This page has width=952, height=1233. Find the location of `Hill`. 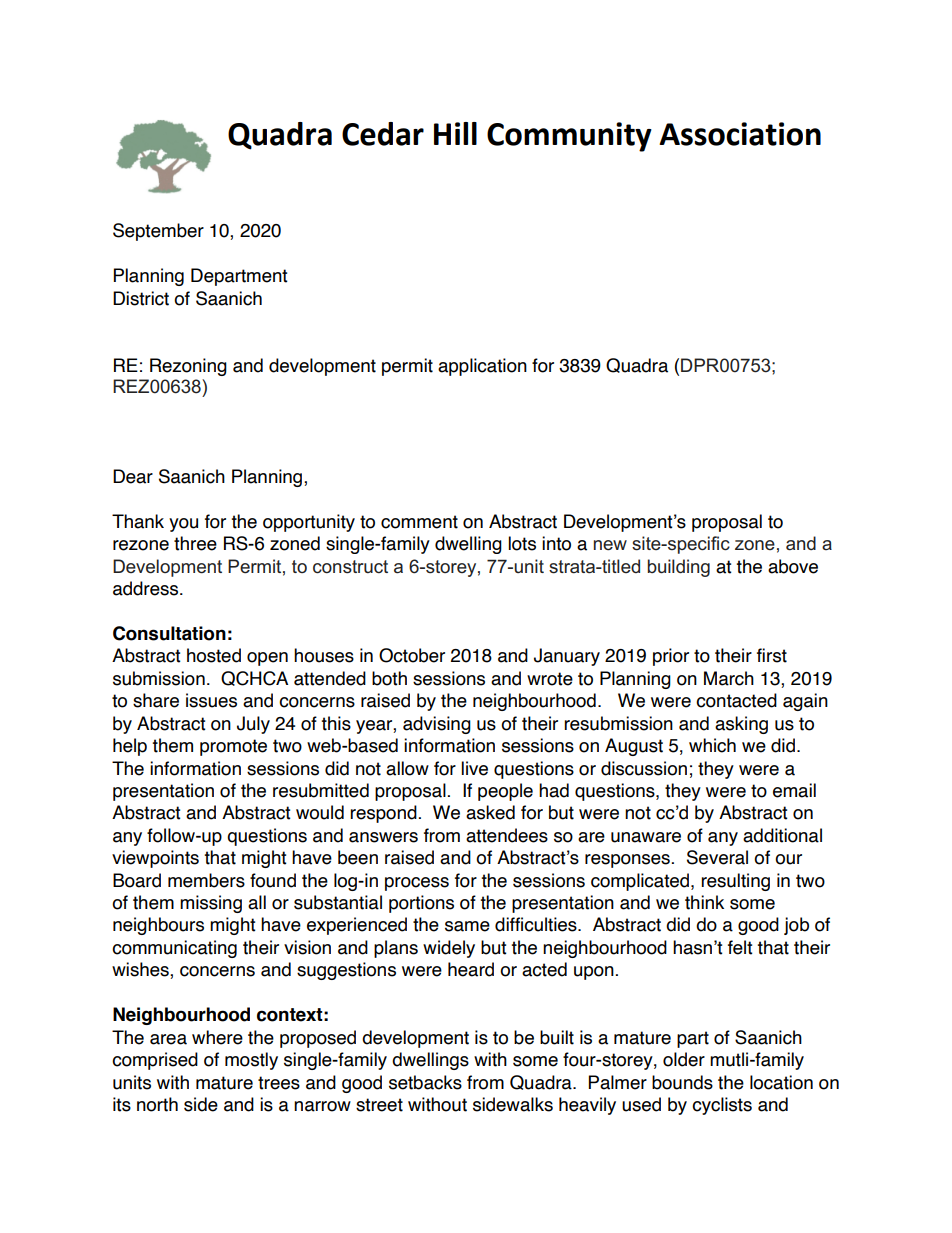

Hill is located at coordinates (455, 133).
